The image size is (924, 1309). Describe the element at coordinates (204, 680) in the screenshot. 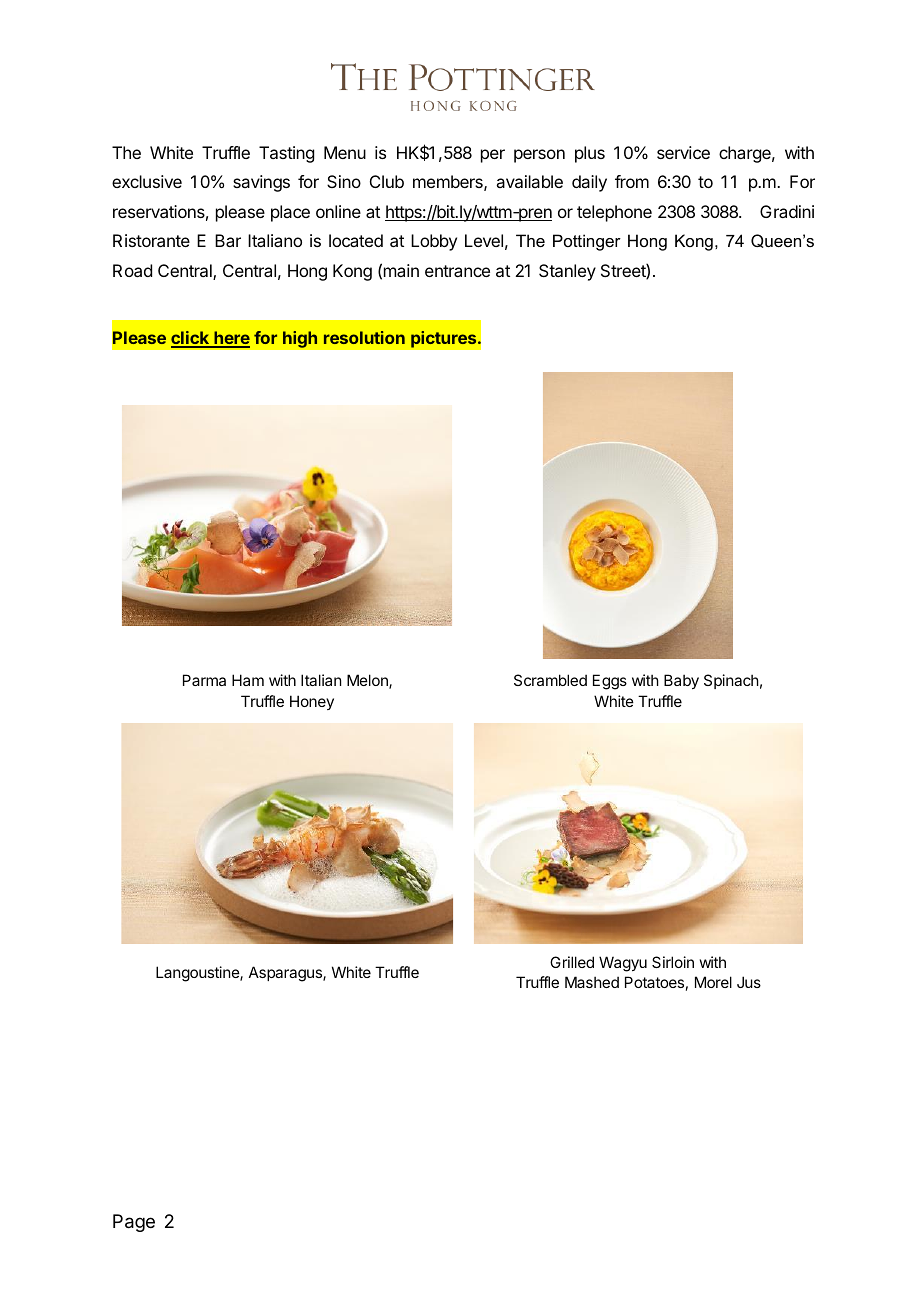

I see `Parma` at that location.
